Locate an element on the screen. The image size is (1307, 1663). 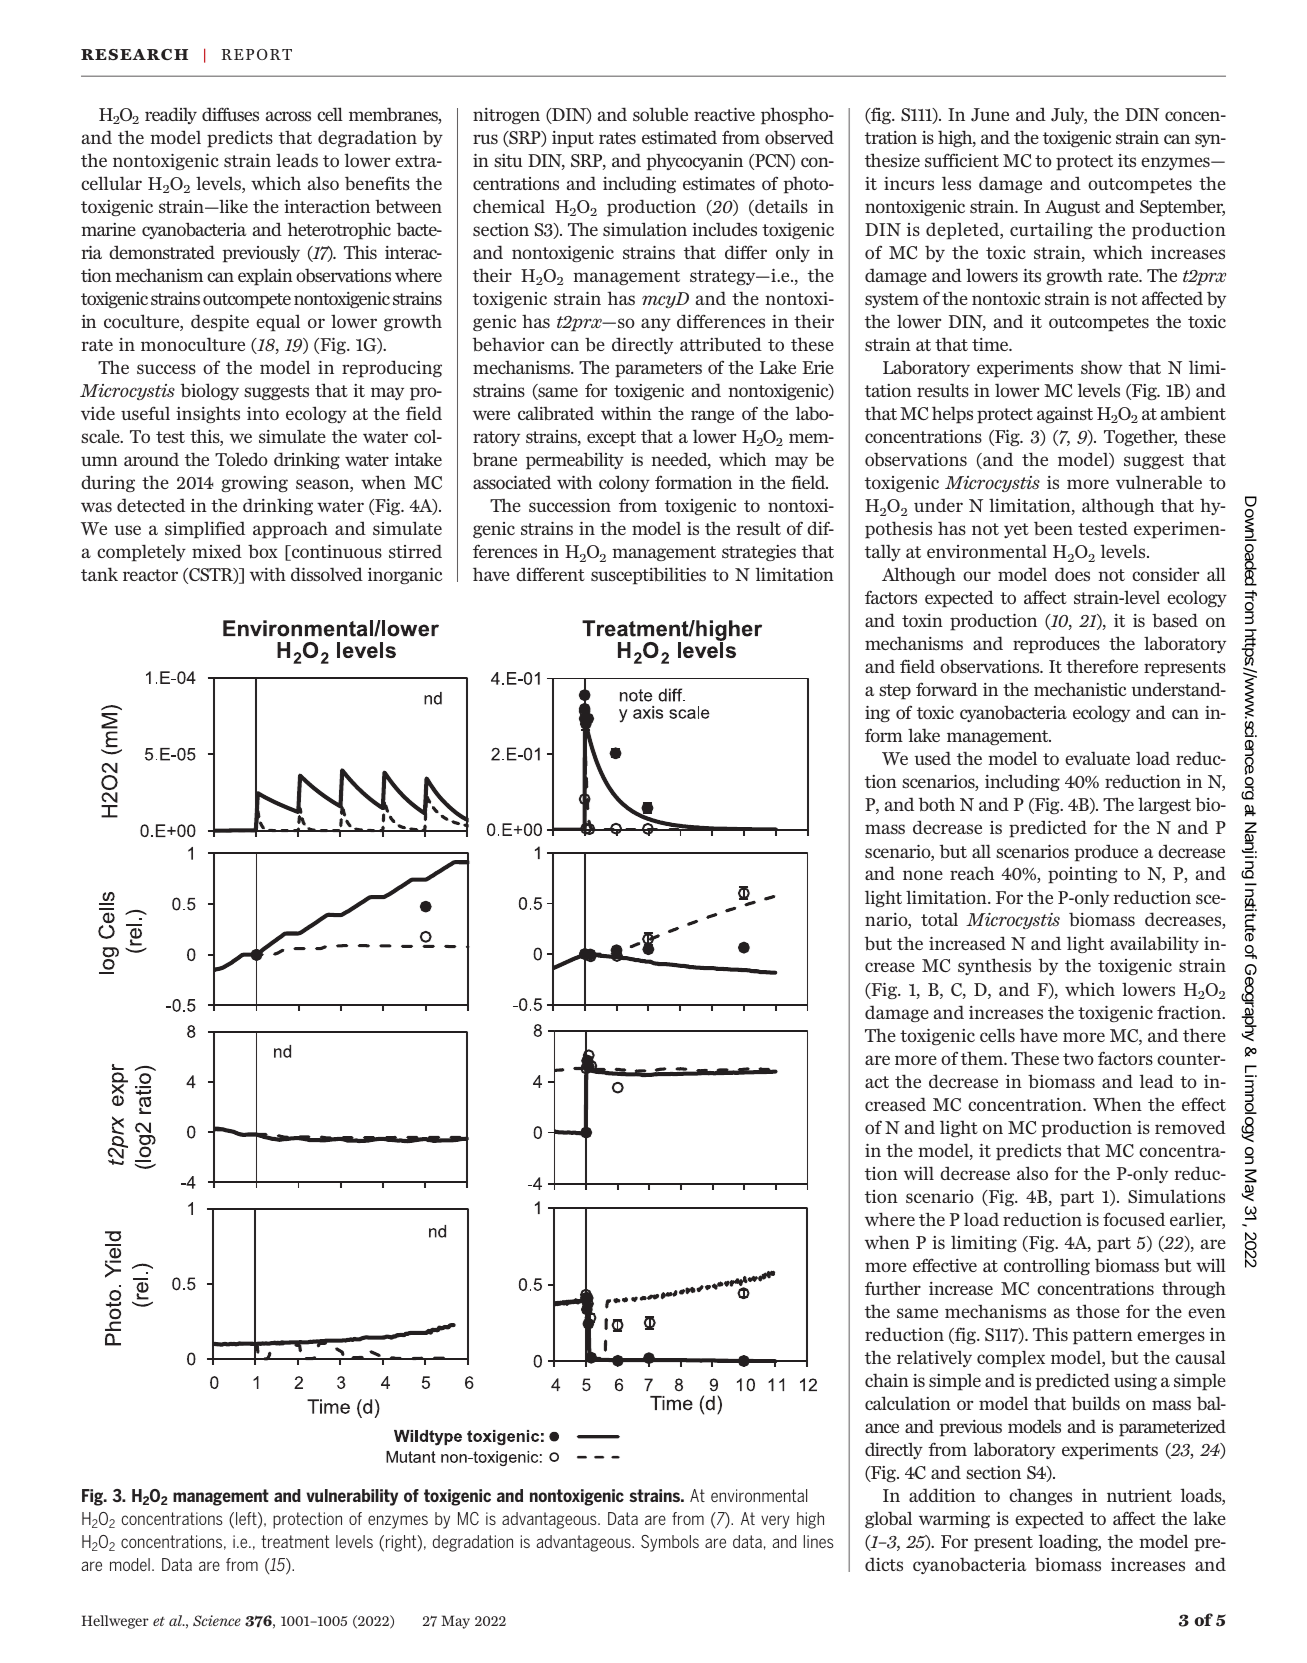
pointing is located at coordinates (1083, 875).
